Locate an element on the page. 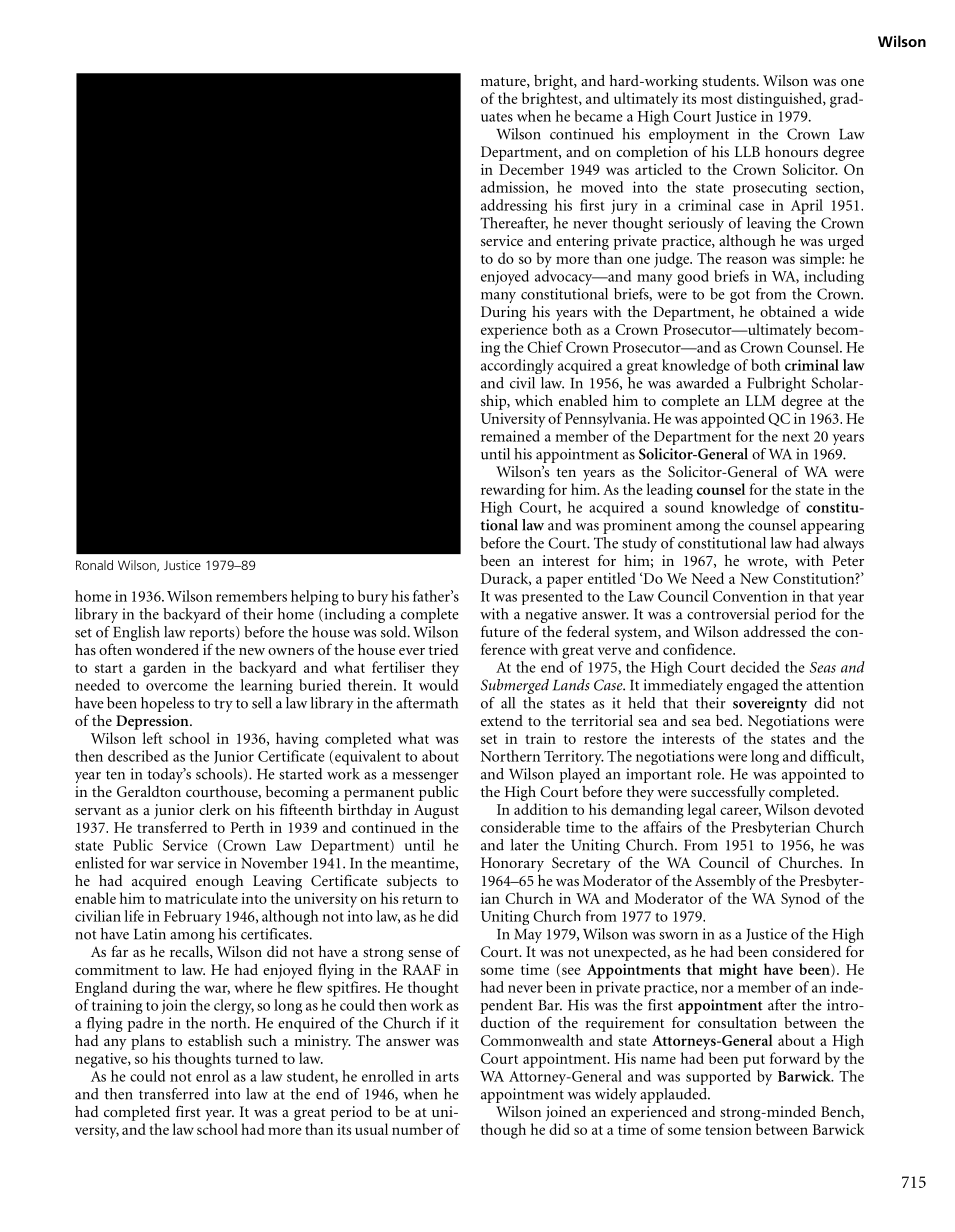 The width and height of the document is (955, 1232). distinguished is located at coordinates (781, 100).
